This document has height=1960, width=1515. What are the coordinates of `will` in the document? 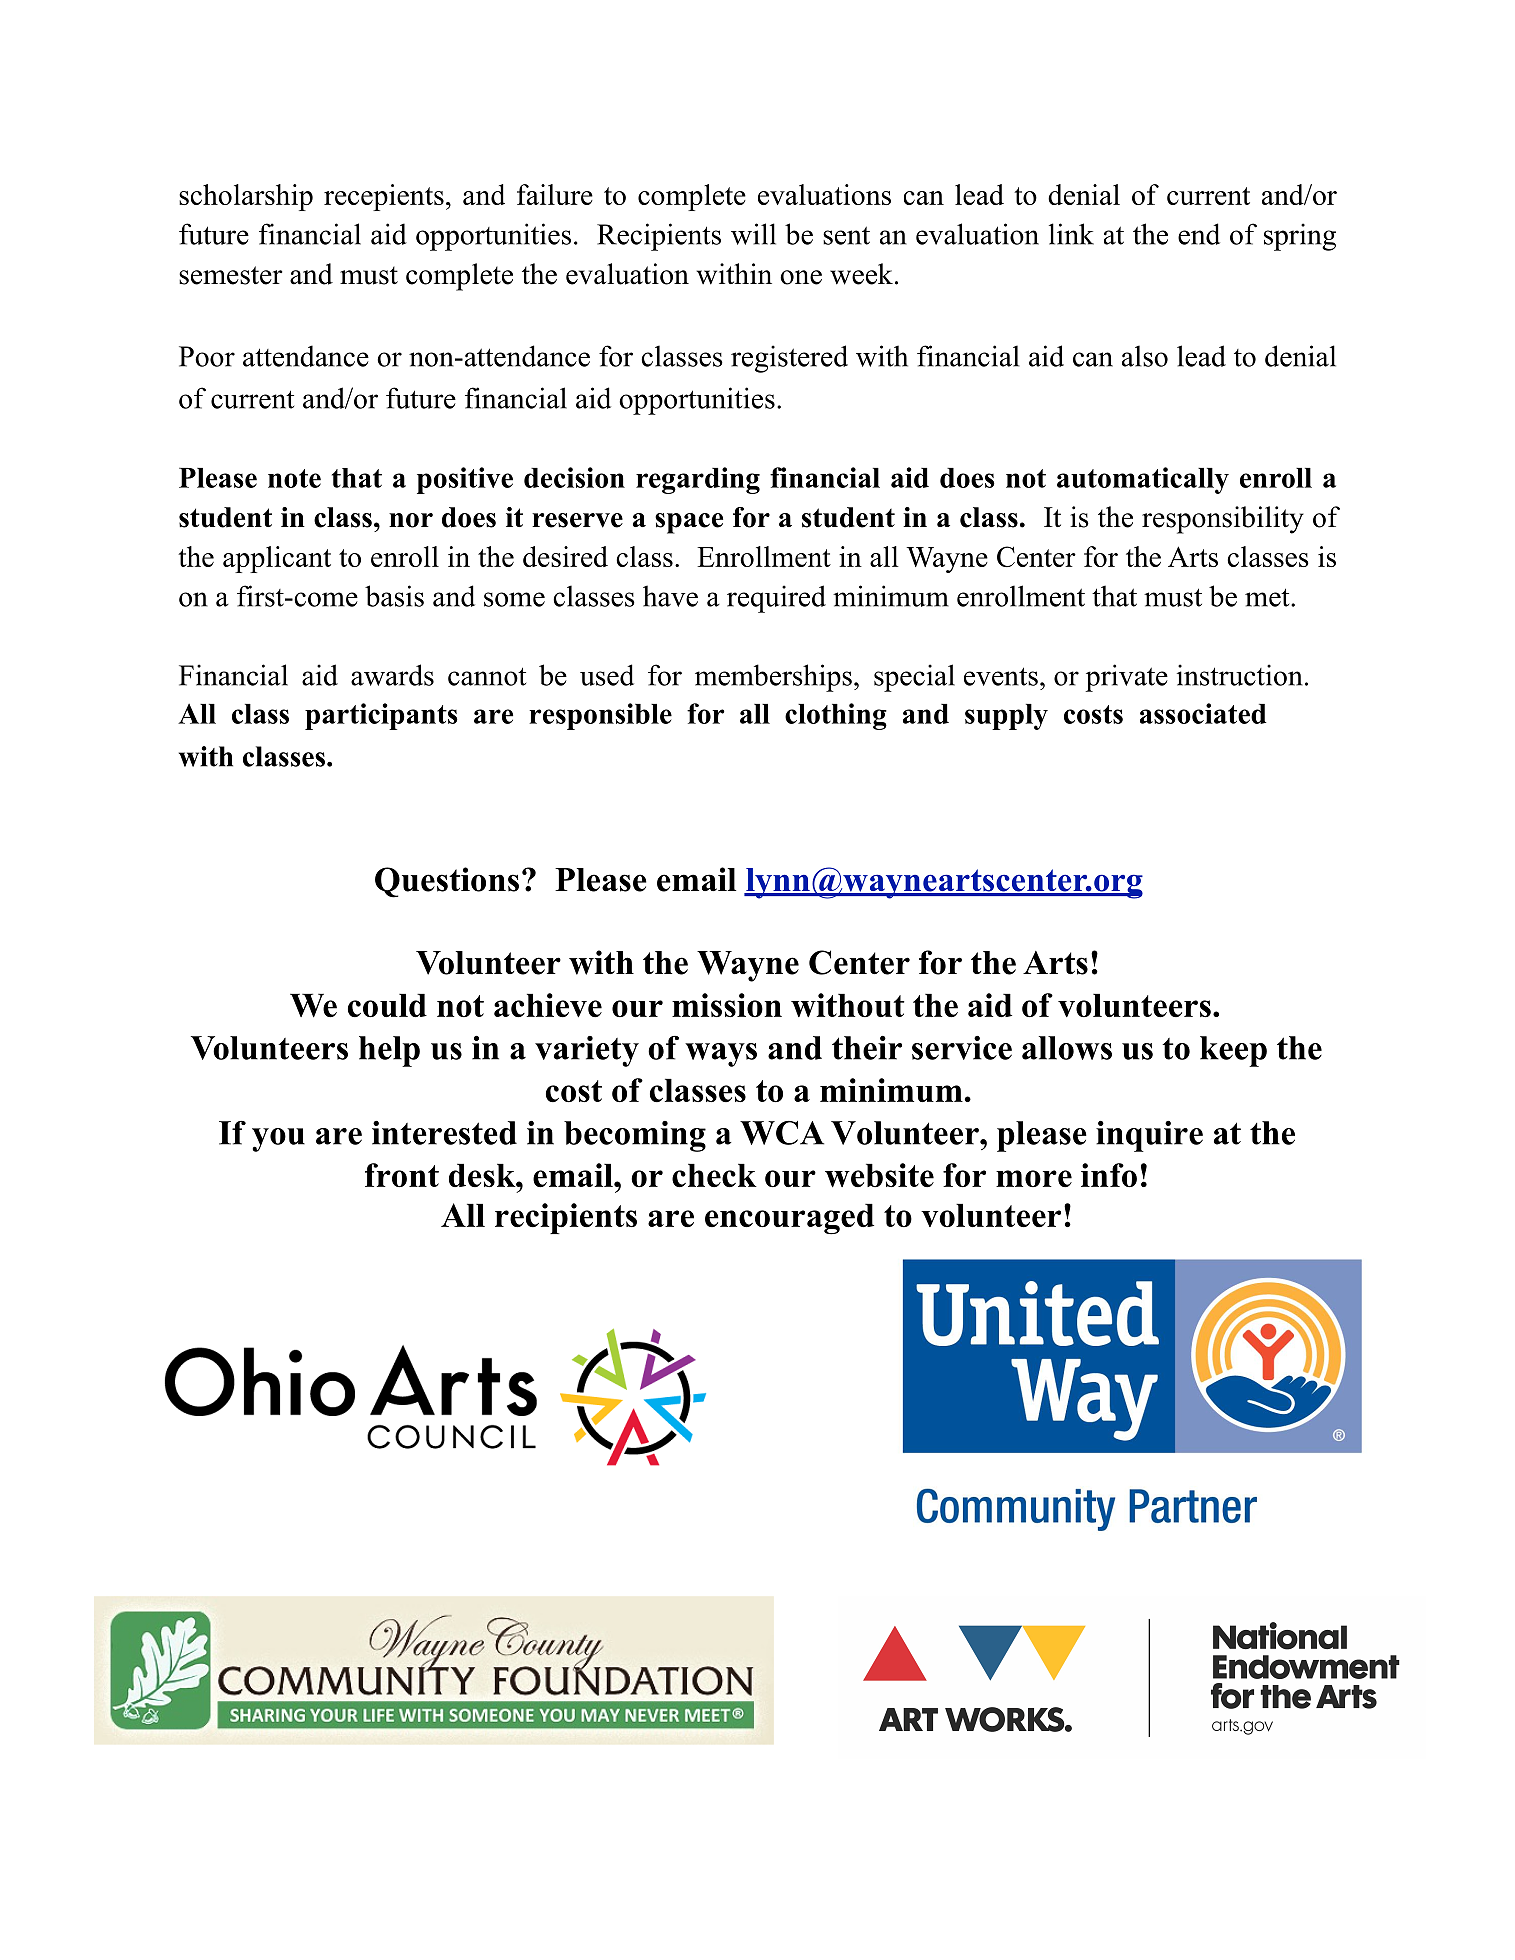 It's located at (753, 234).
